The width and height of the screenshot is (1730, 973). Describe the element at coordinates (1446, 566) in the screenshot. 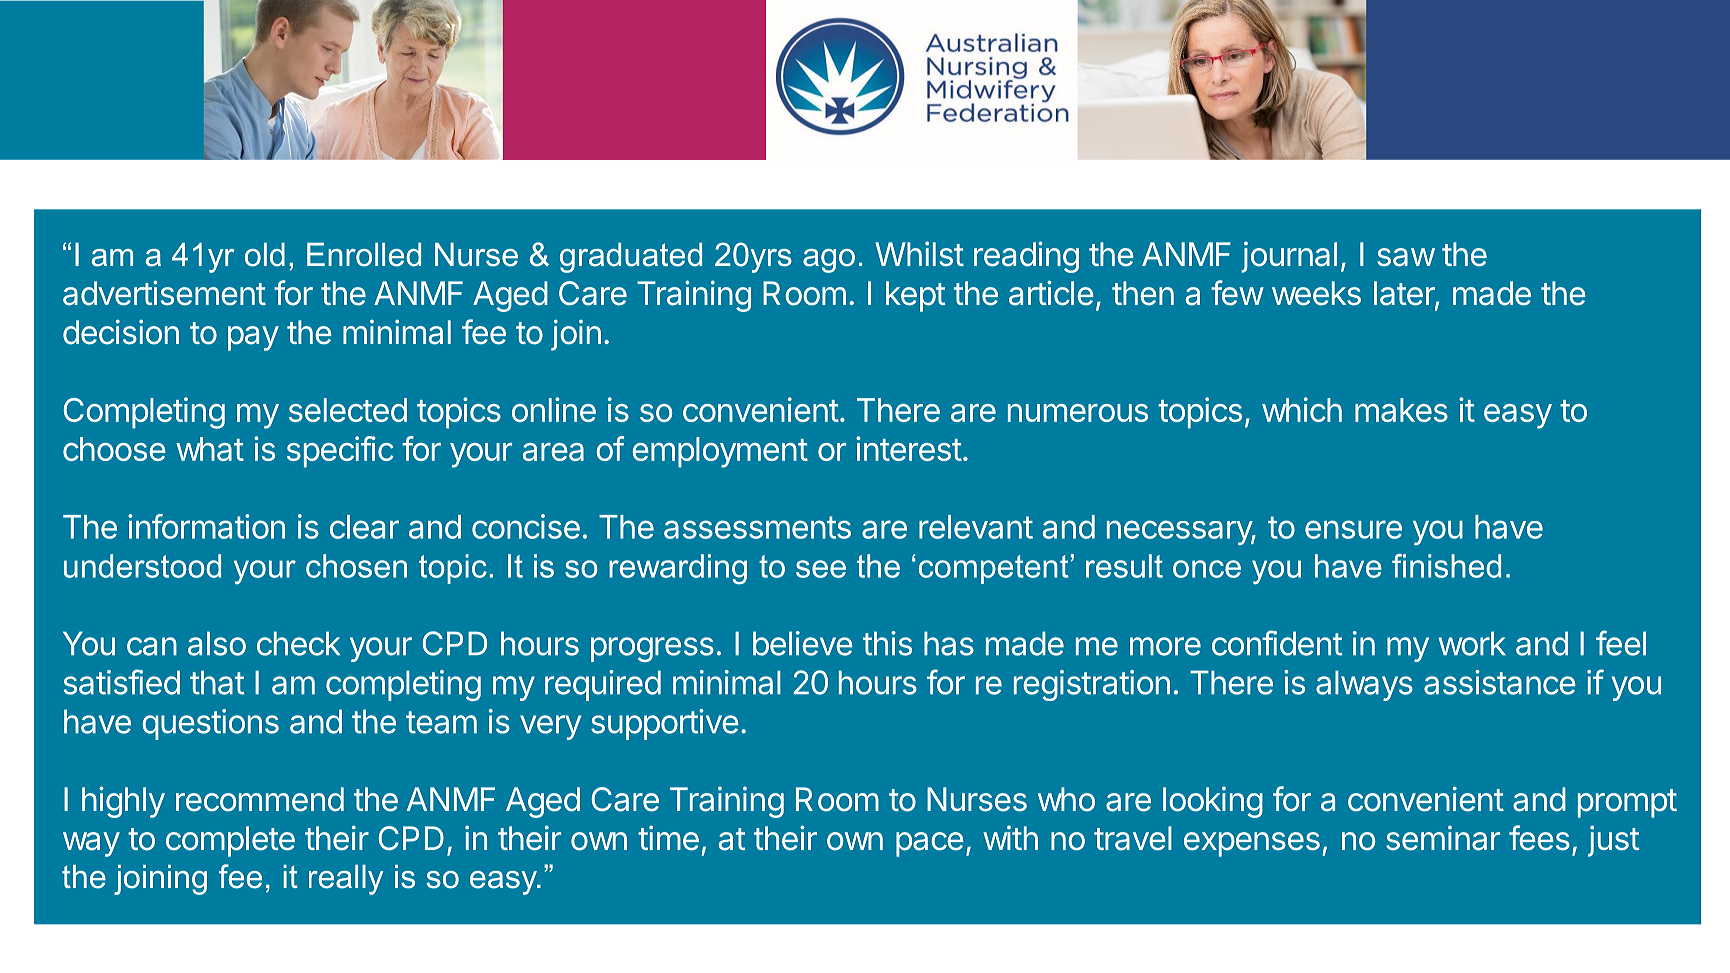

I see `finished` at that location.
